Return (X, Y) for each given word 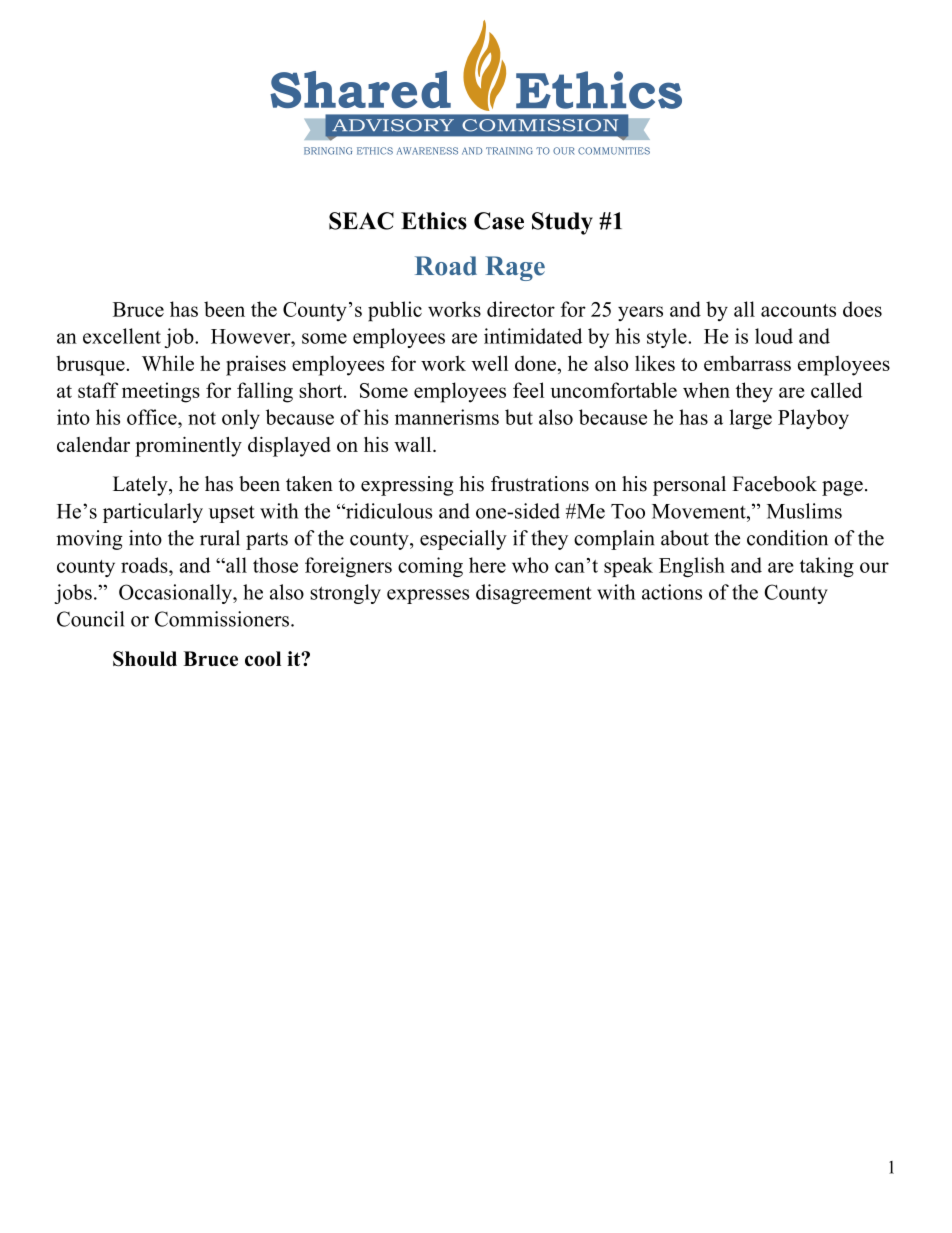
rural (220, 538)
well (489, 363)
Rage (515, 268)
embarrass (747, 363)
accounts (798, 310)
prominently (188, 446)
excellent (122, 336)
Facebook (774, 484)
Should (145, 659)
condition (787, 538)
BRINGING (328, 151)
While (168, 363)
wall (414, 444)
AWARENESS (427, 151)
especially (463, 540)
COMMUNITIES (614, 151)
